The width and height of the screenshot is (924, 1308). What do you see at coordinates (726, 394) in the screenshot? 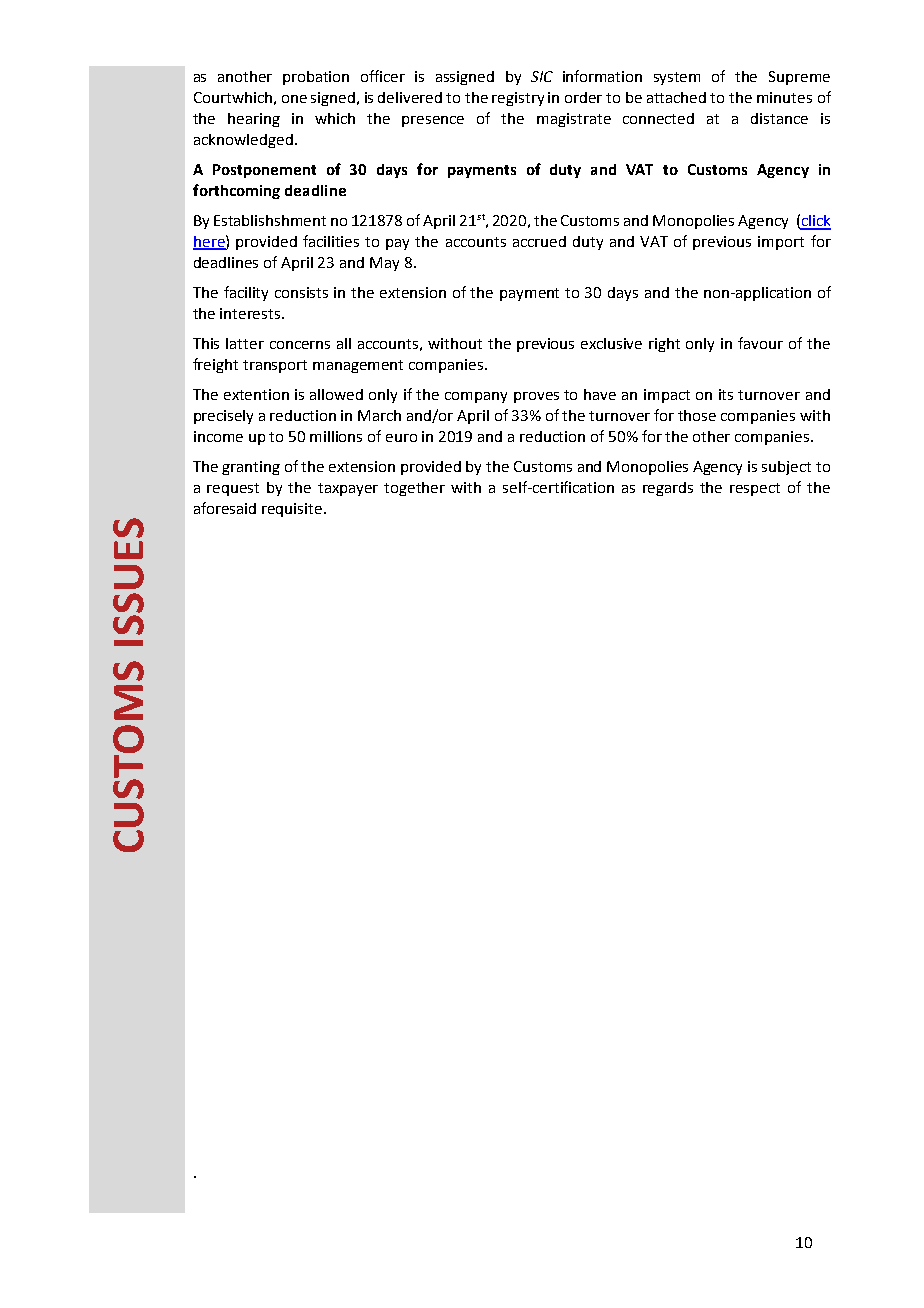
I see `its` at bounding box center [726, 394].
